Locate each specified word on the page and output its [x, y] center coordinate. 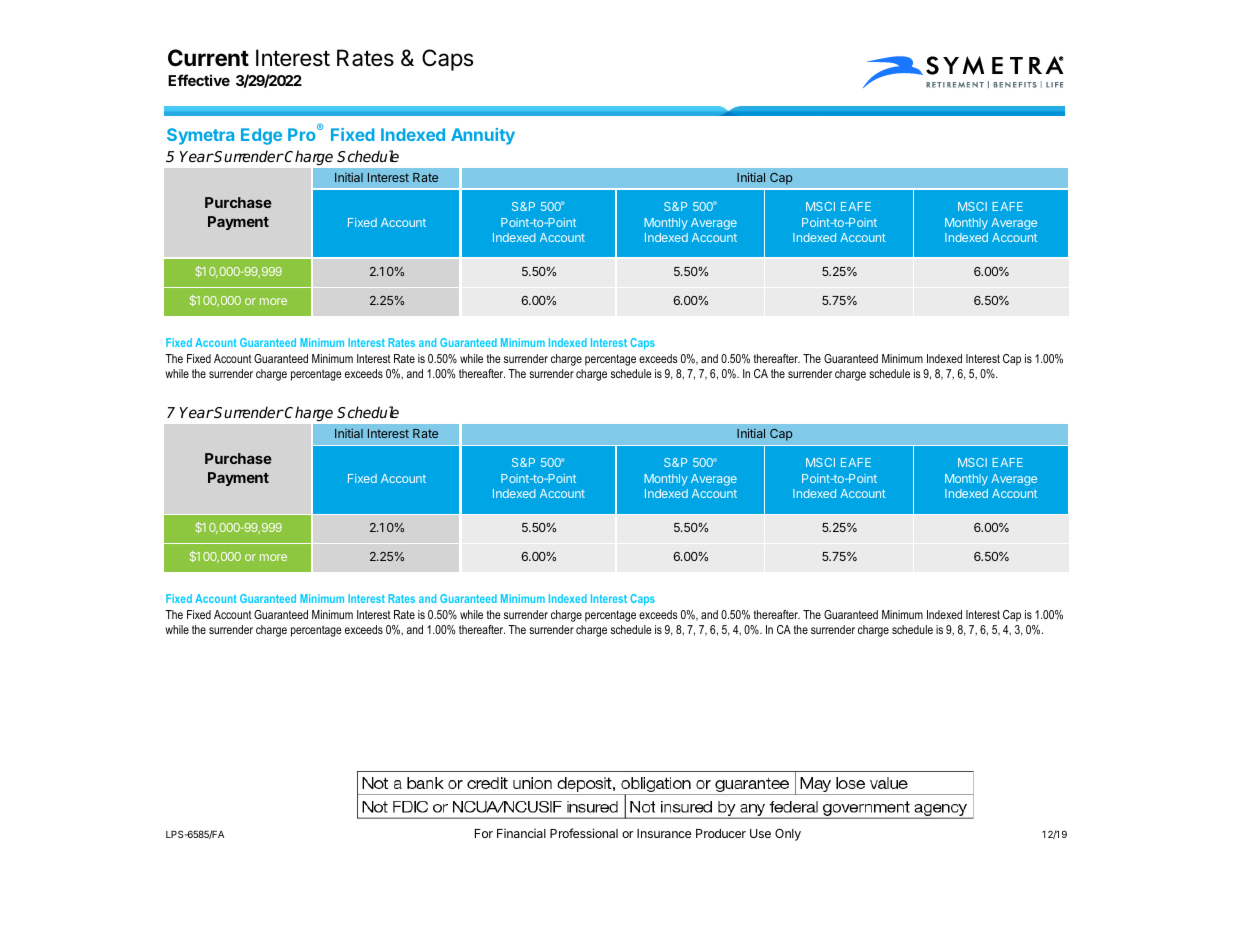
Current [208, 58]
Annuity [483, 136]
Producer [721, 833]
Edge [261, 136]
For [484, 833]
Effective [199, 80]
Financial [521, 833]
